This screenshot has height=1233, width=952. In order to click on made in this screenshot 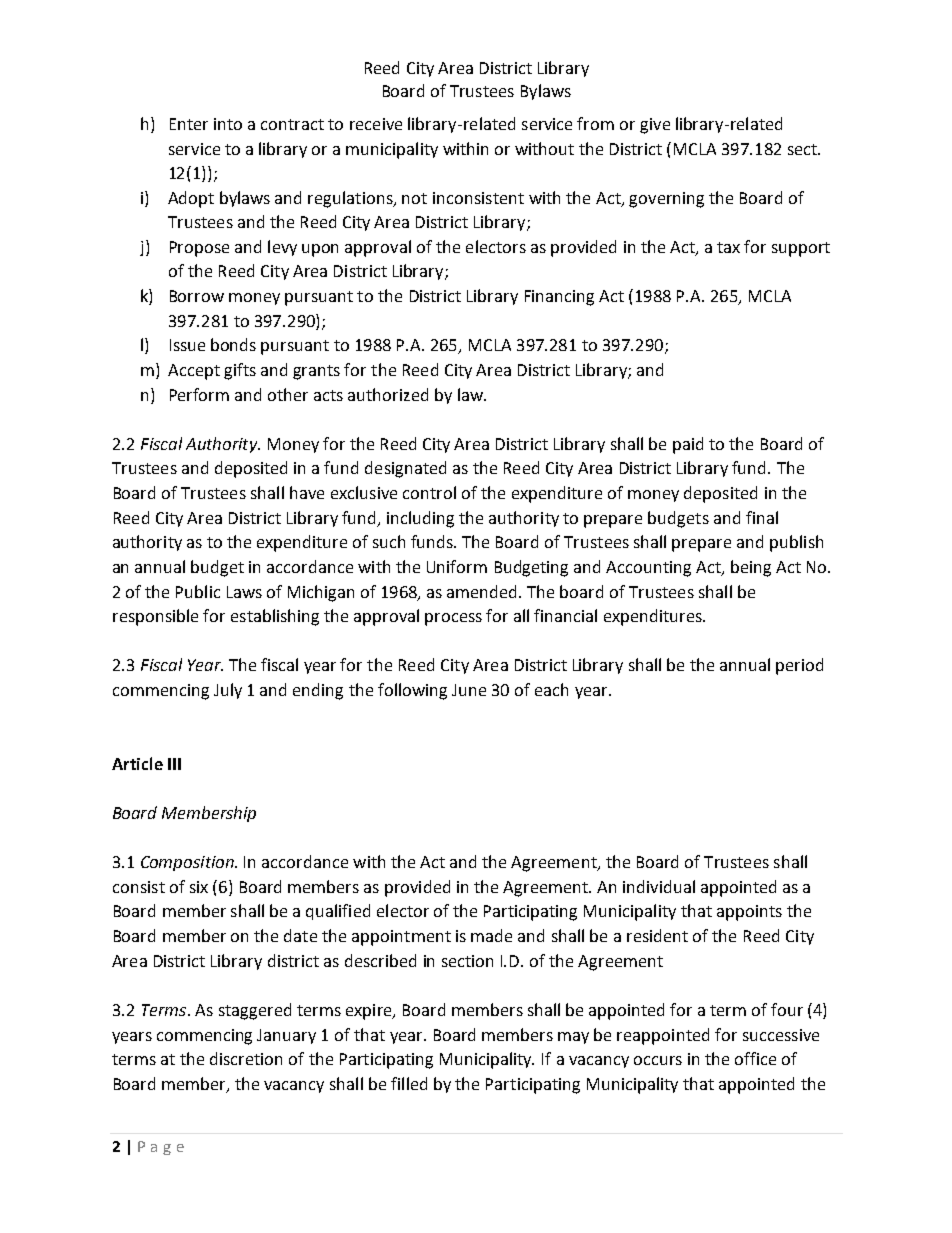, I will do `click(491, 935)`.
